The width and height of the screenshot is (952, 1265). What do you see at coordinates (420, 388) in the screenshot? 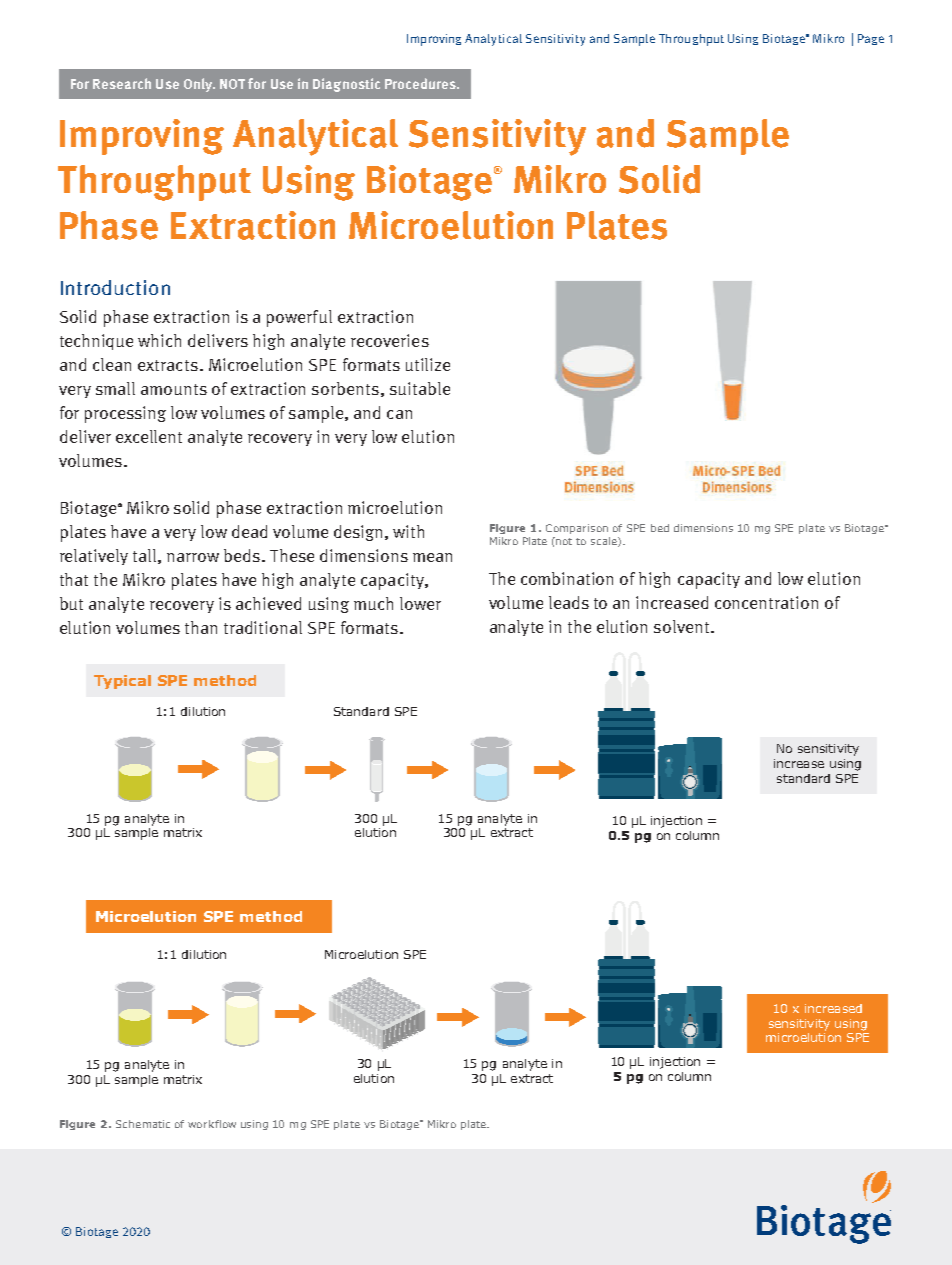
I see `suitable` at bounding box center [420, 388].
